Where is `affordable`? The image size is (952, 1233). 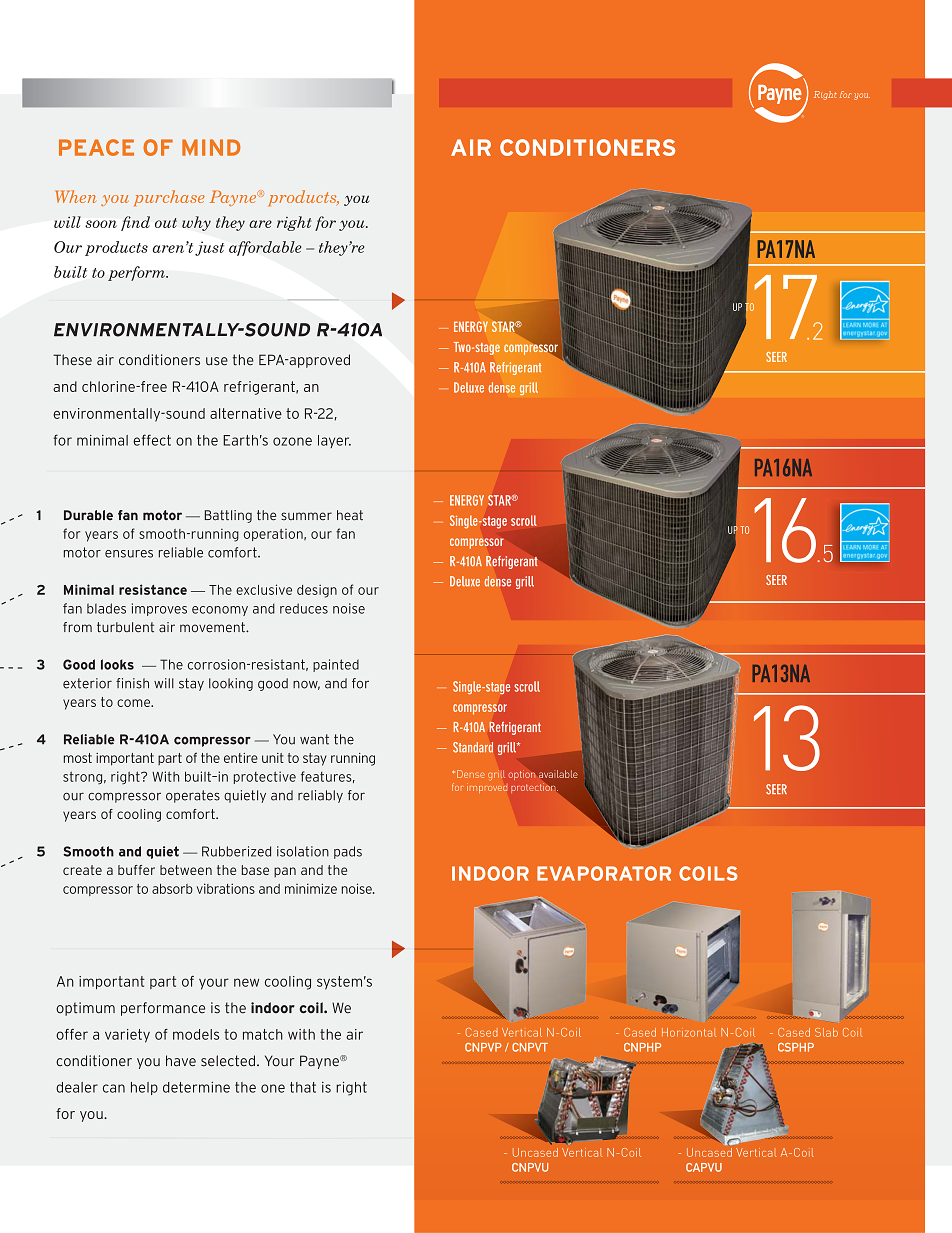 affordable is located at coordinates (265, 248).
